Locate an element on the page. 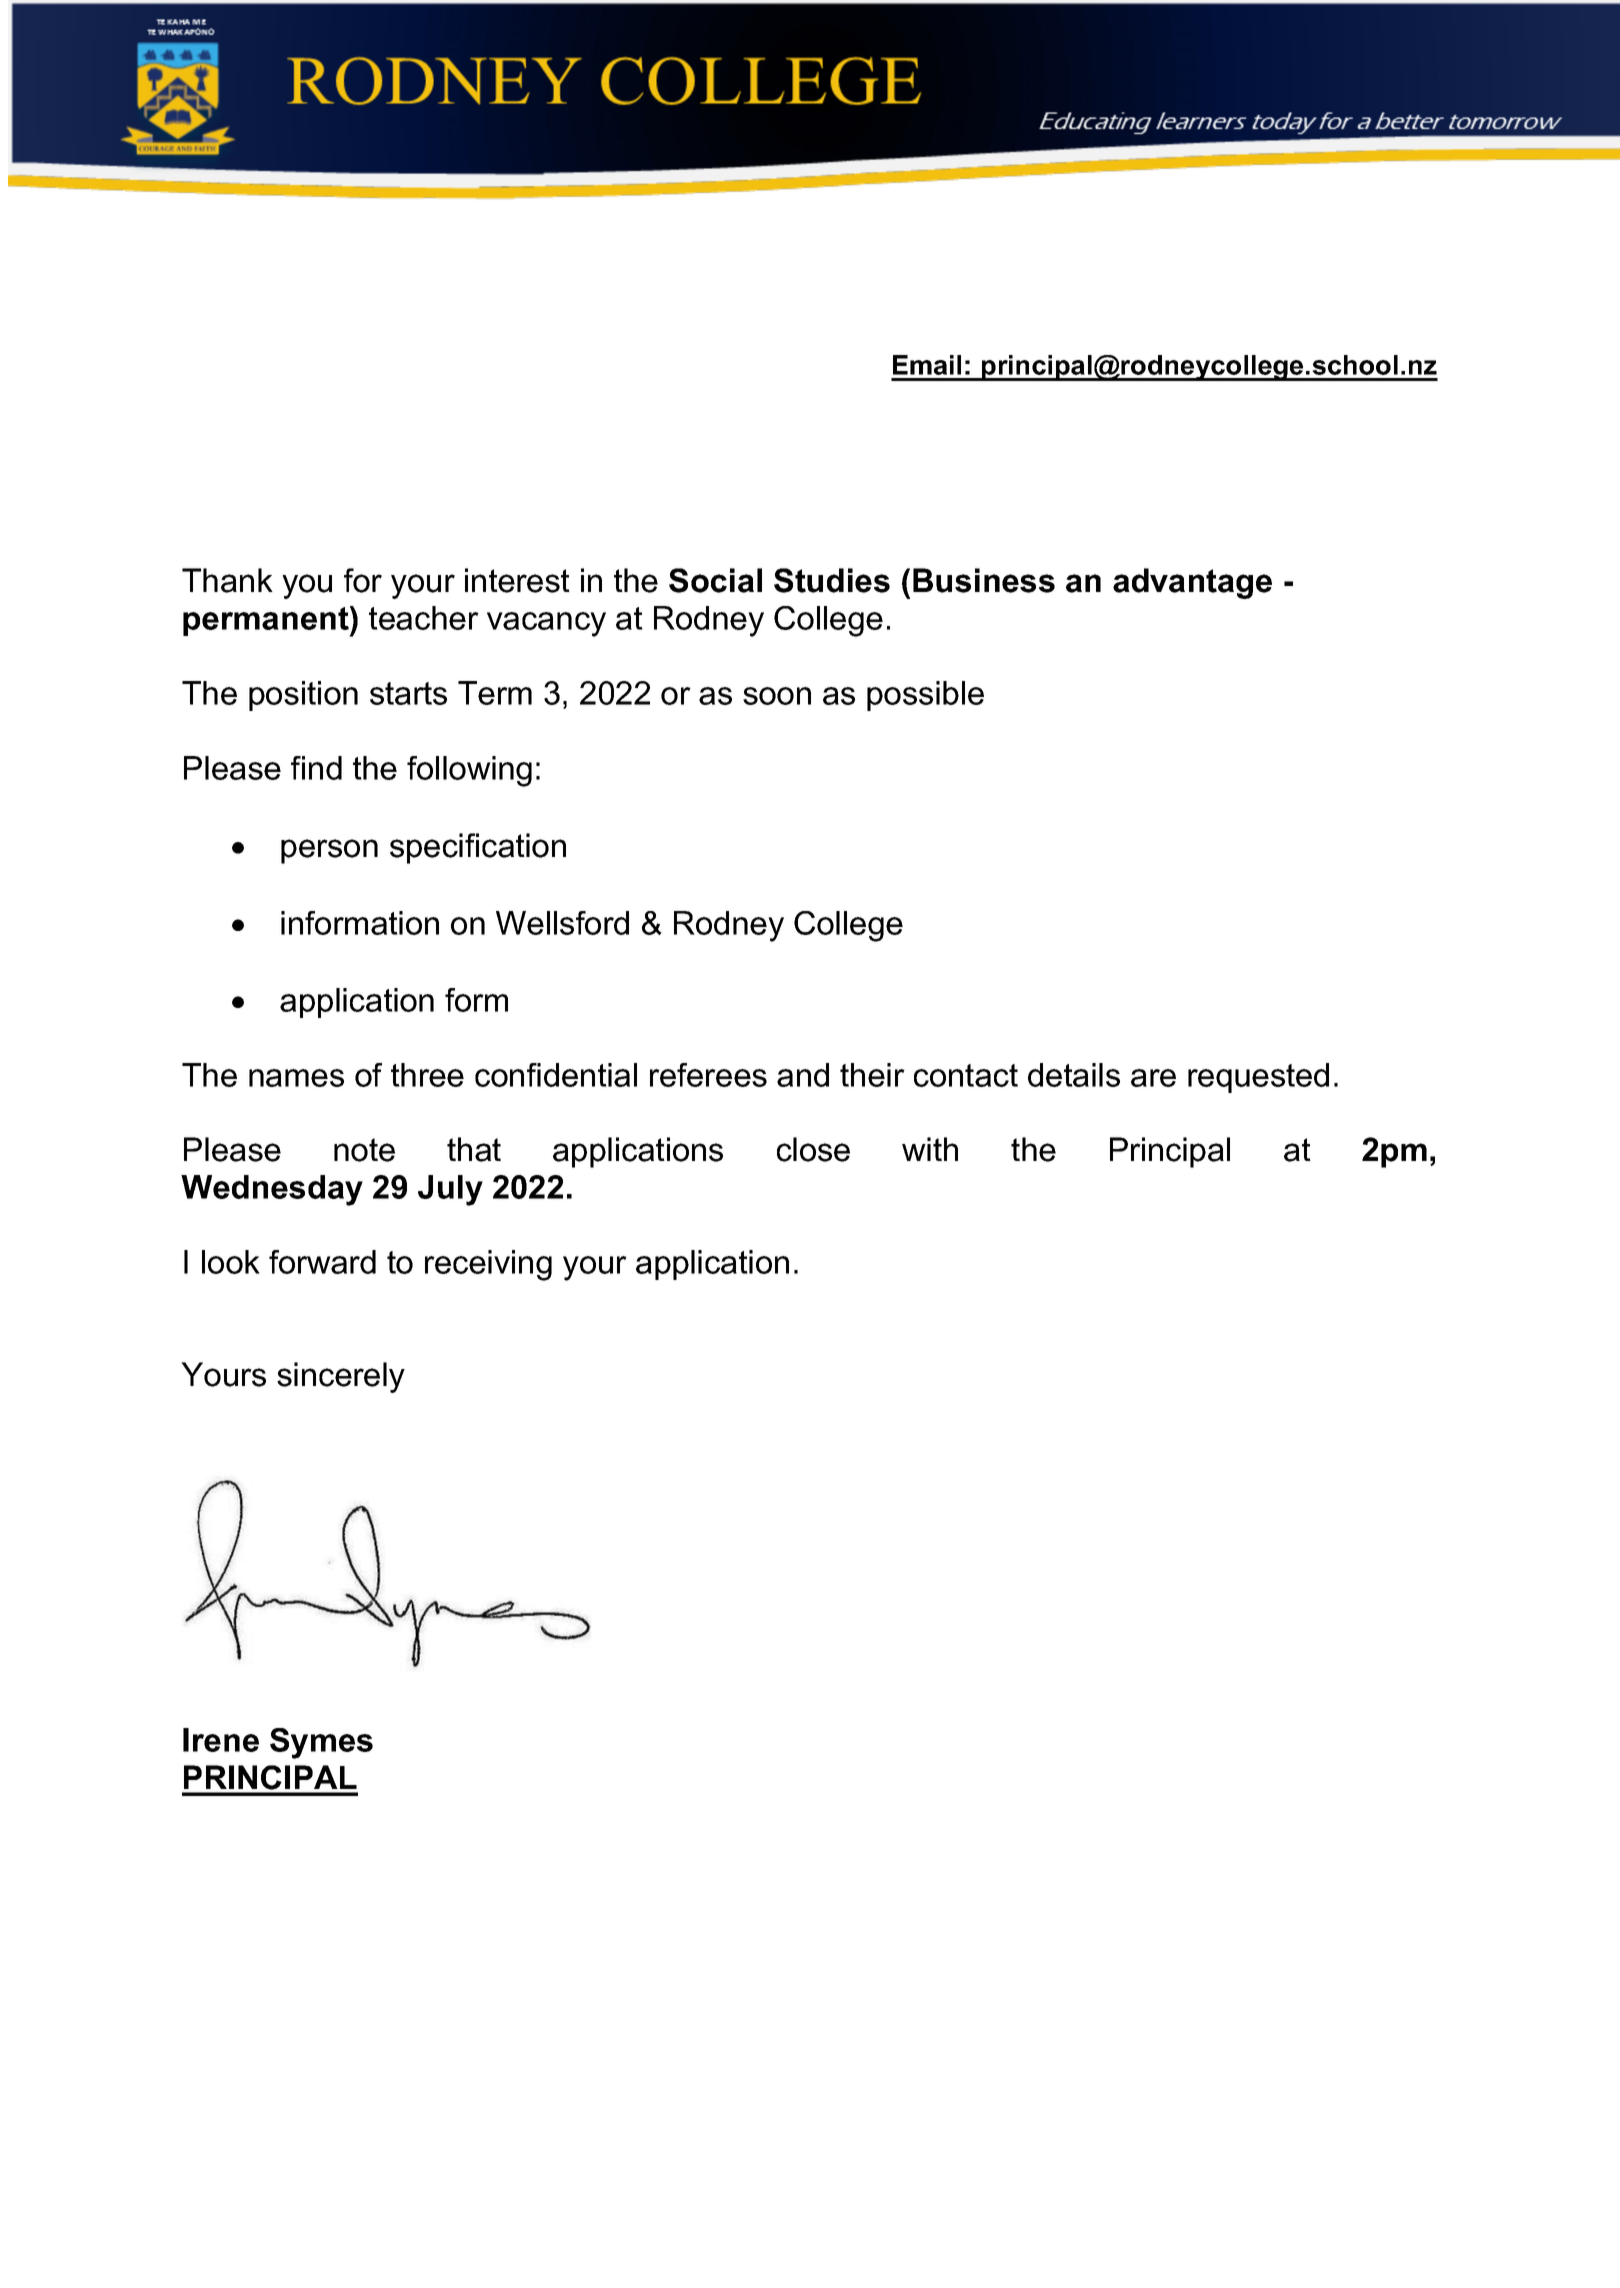 The width and height of the image is (1620, 2288). Irene is located at coordinates (221, 1740).
